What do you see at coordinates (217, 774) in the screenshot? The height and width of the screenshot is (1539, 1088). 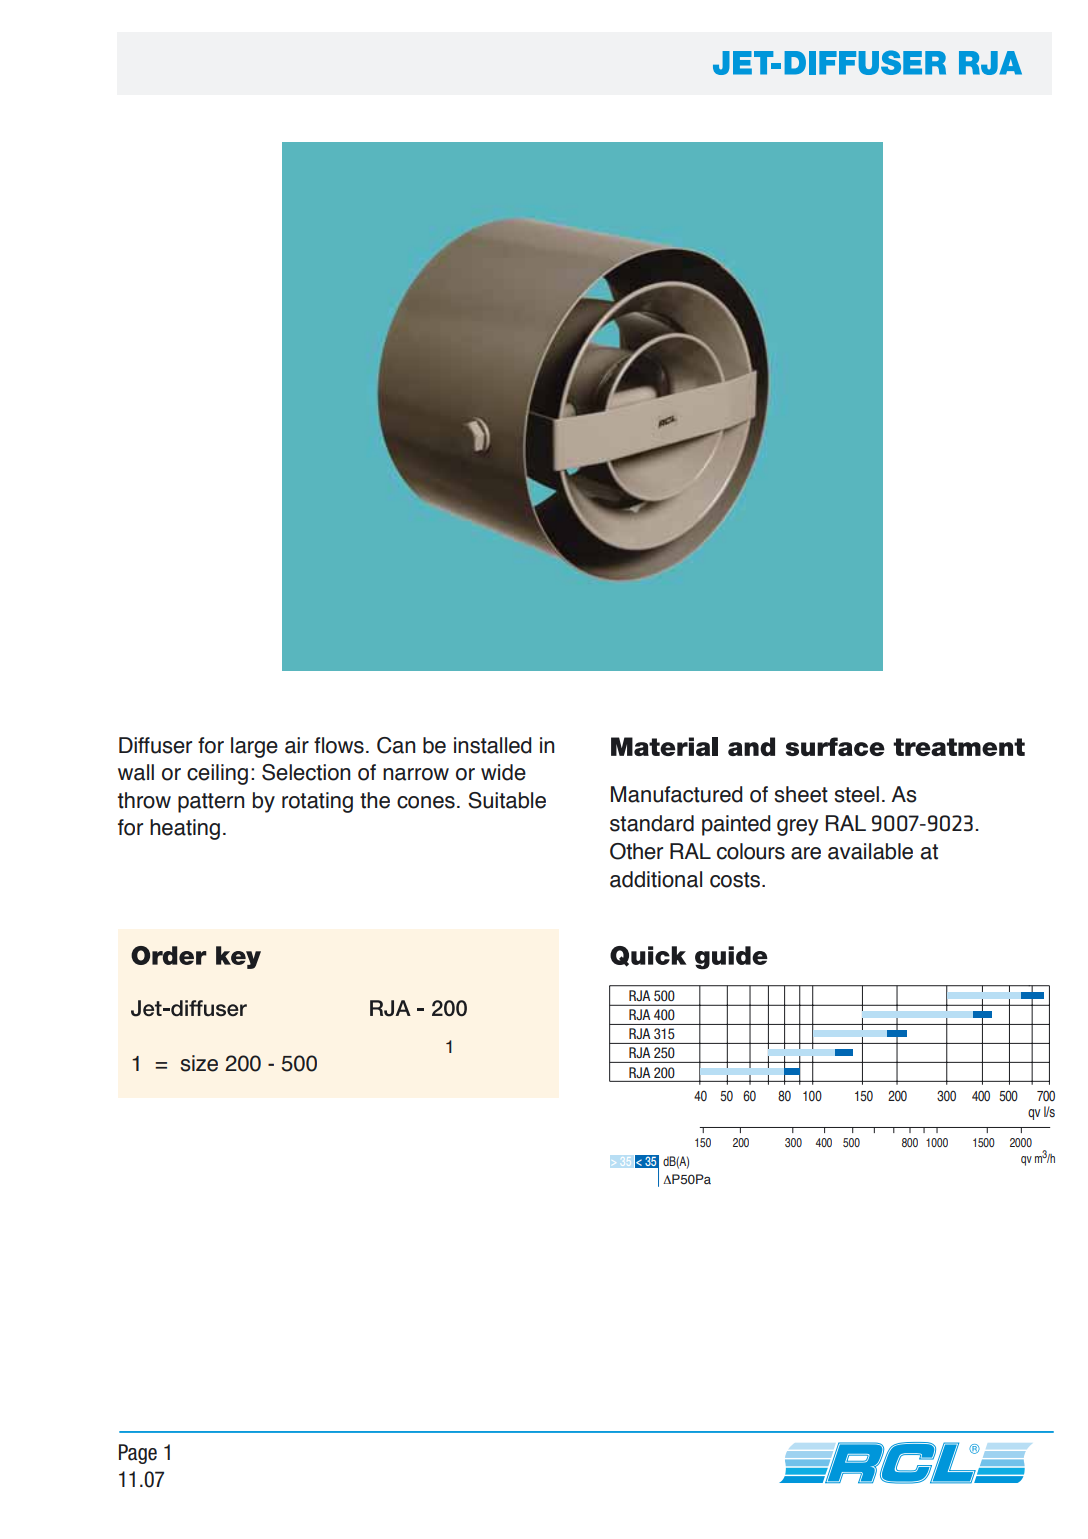 I see `ceiling` at bounding box center [217, 774].
